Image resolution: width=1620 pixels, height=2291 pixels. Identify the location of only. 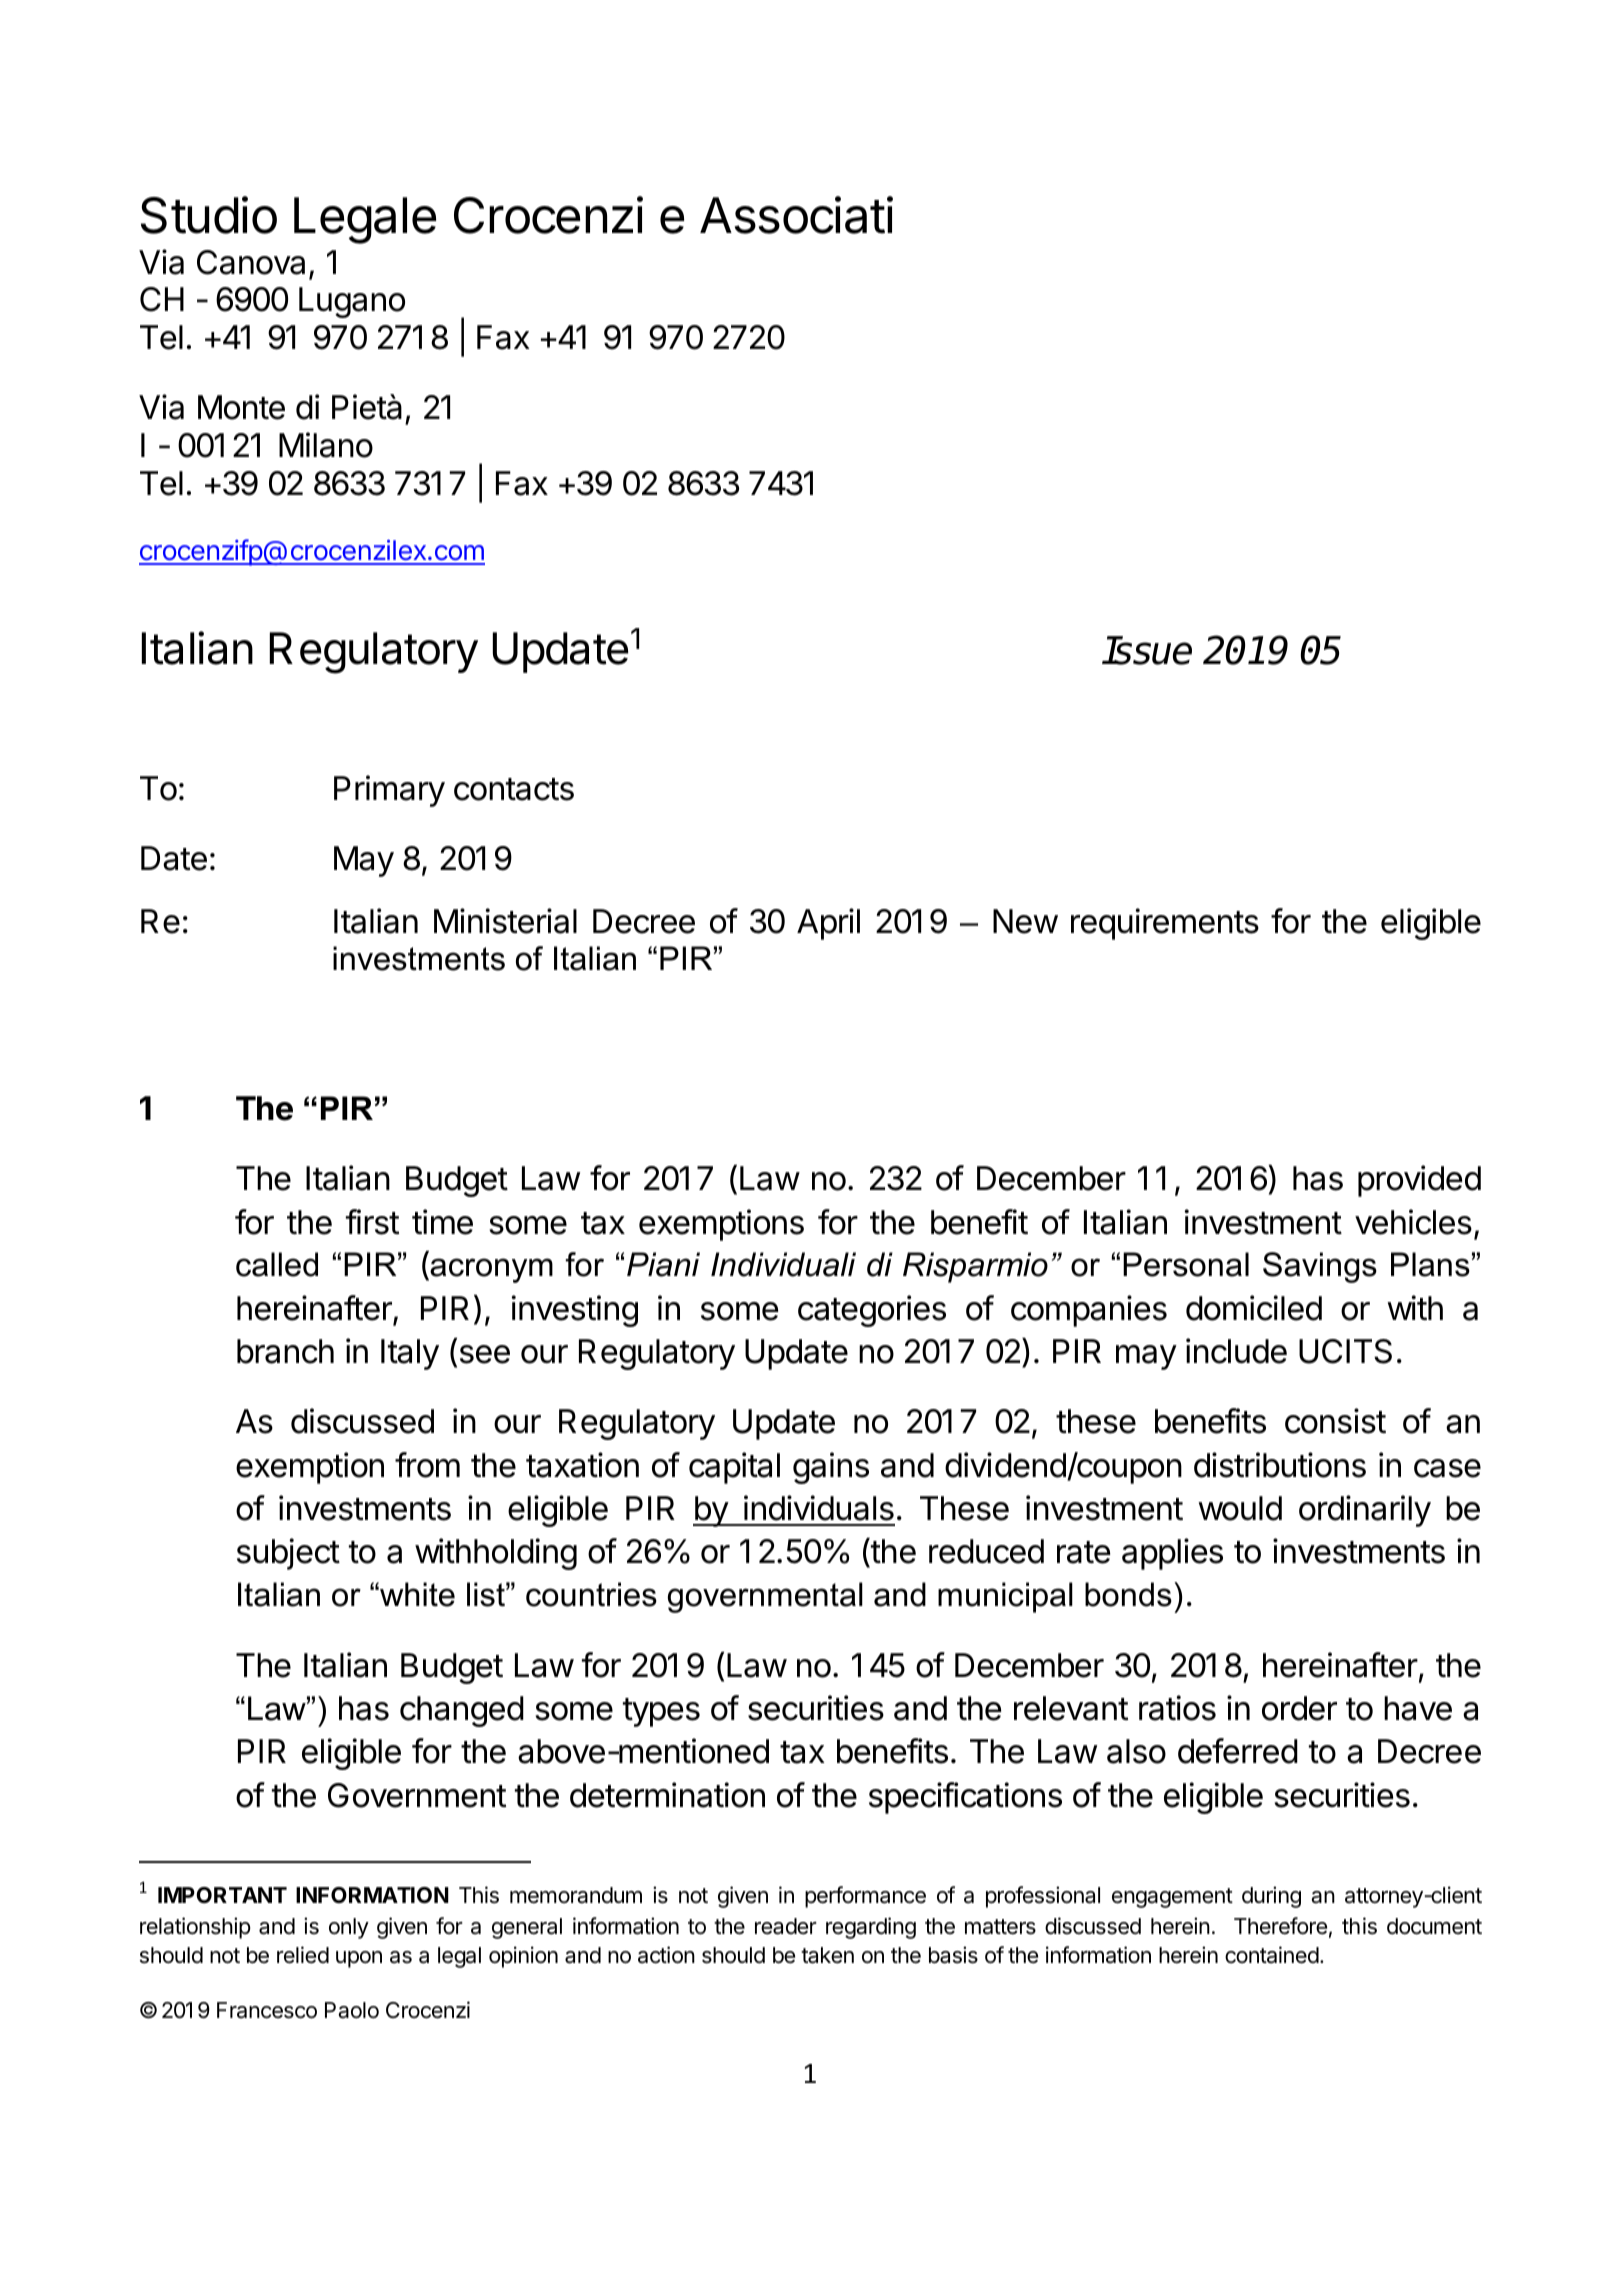
(349, 1928).
